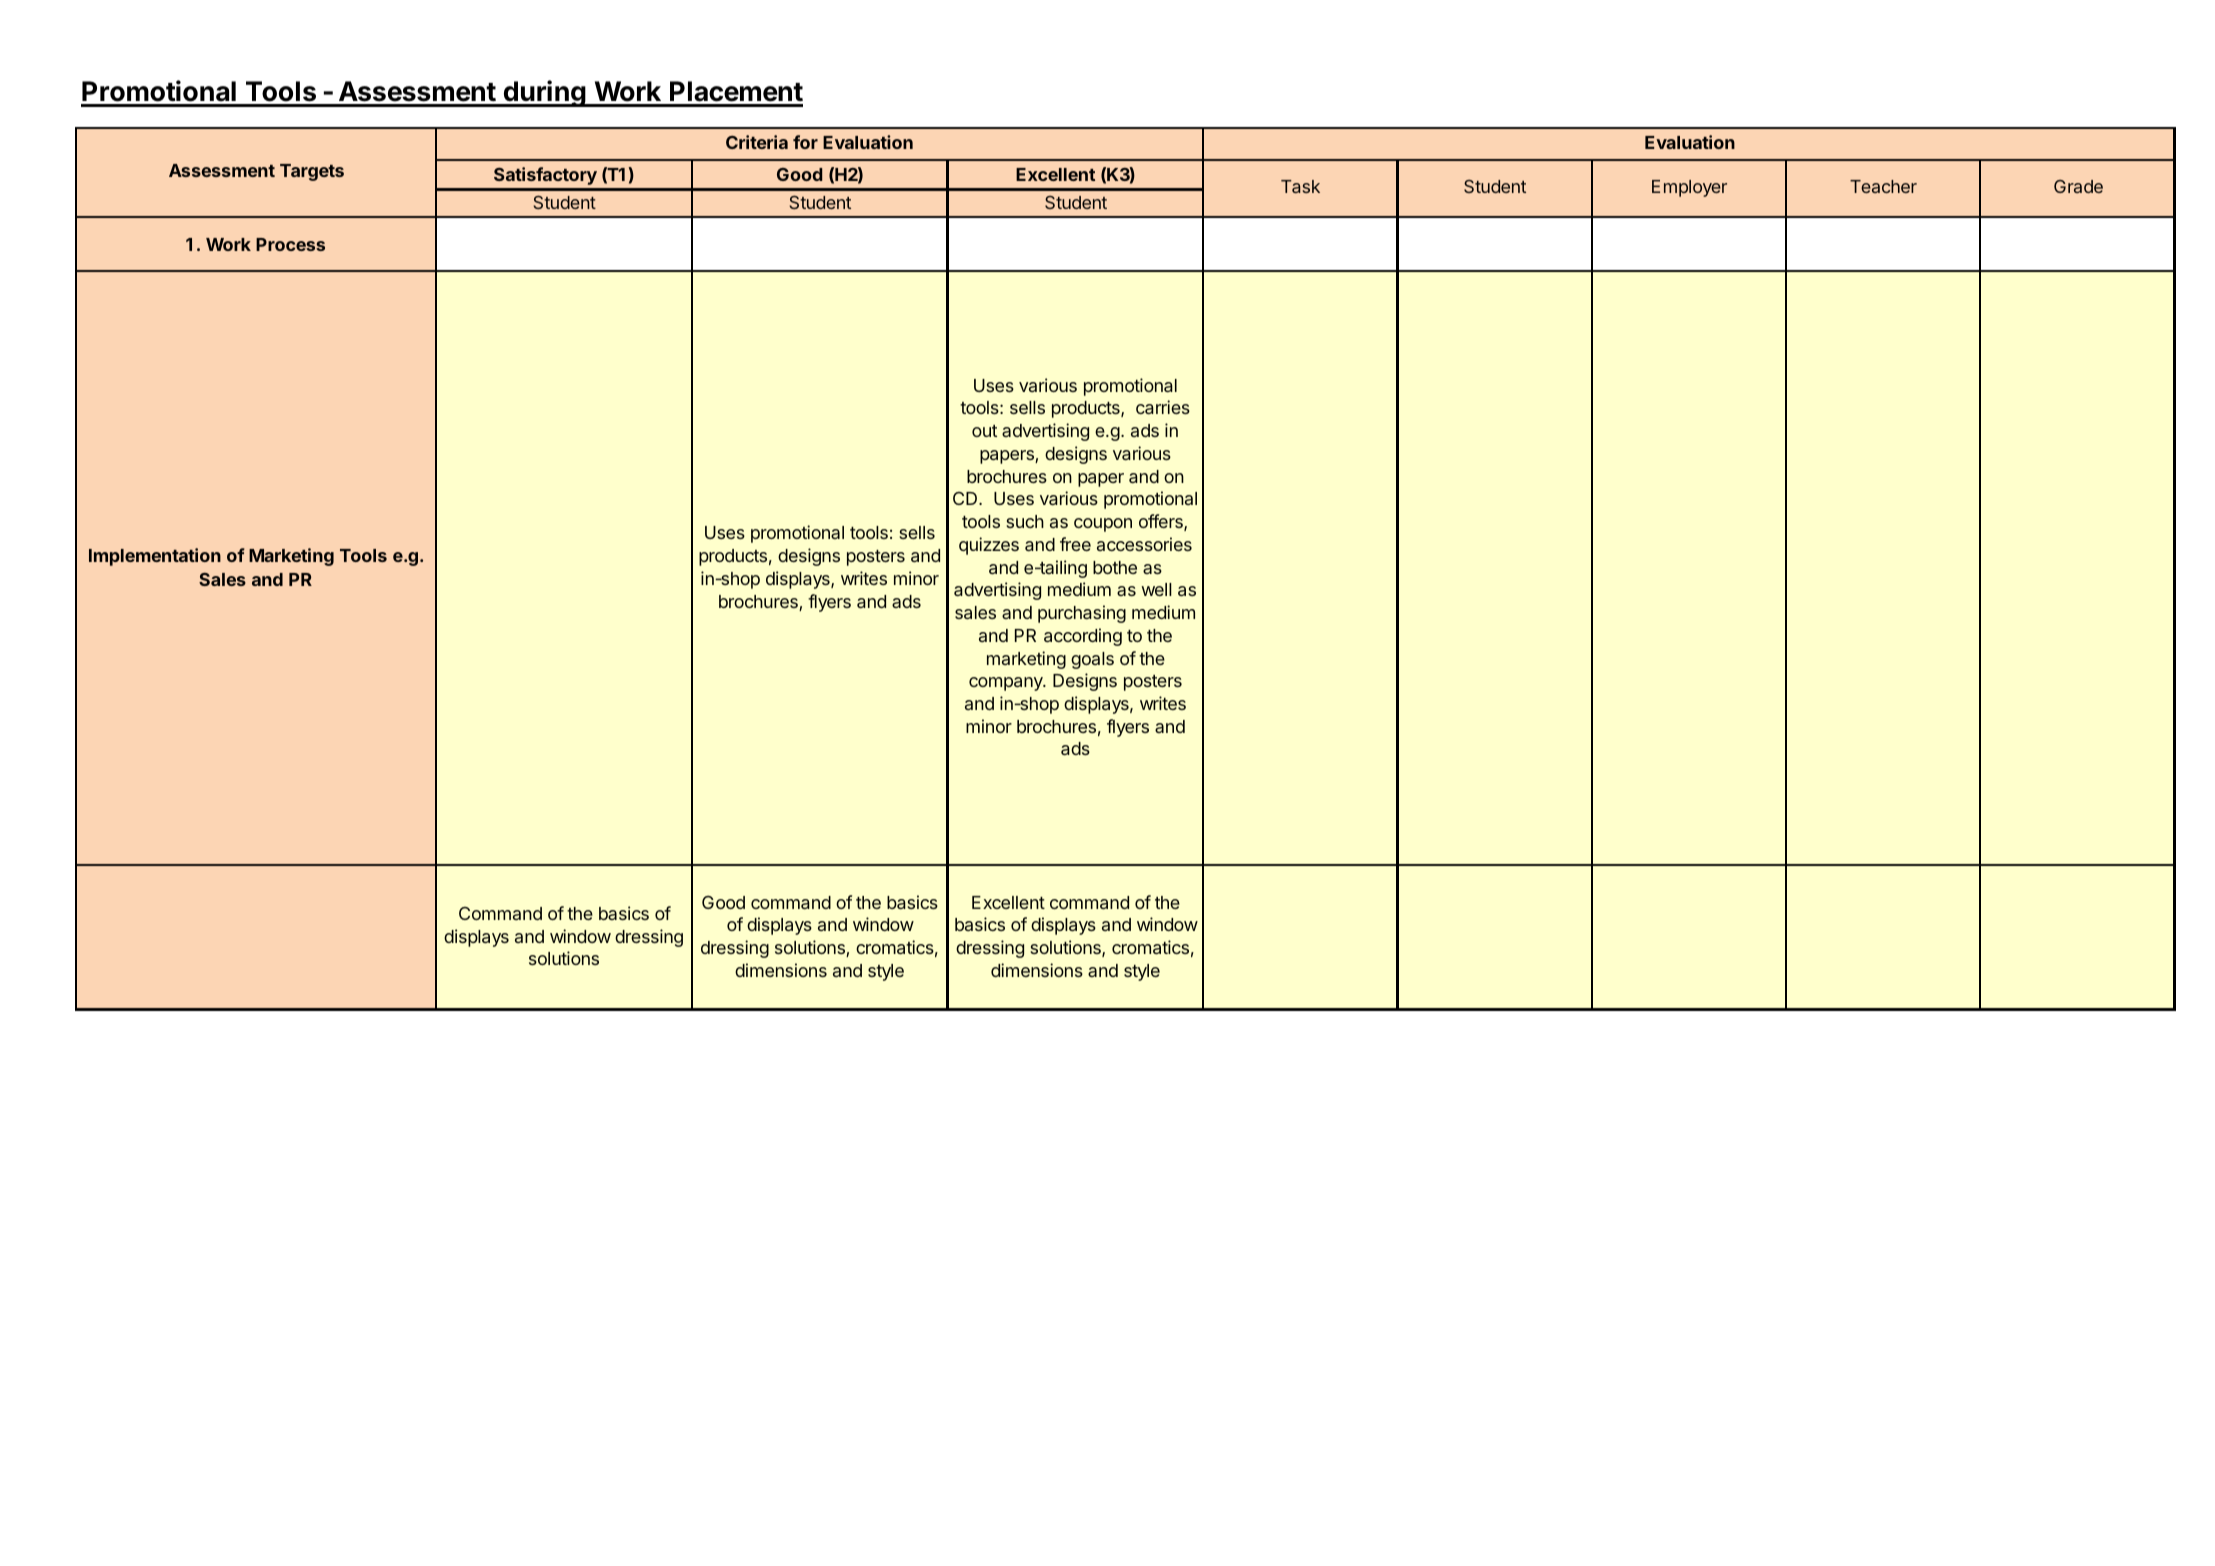 The width and height of the document is (2215, 1566). What do you see at coordinates (805, 142) in the document?
I see `for` at bounding box center [805, 142].
